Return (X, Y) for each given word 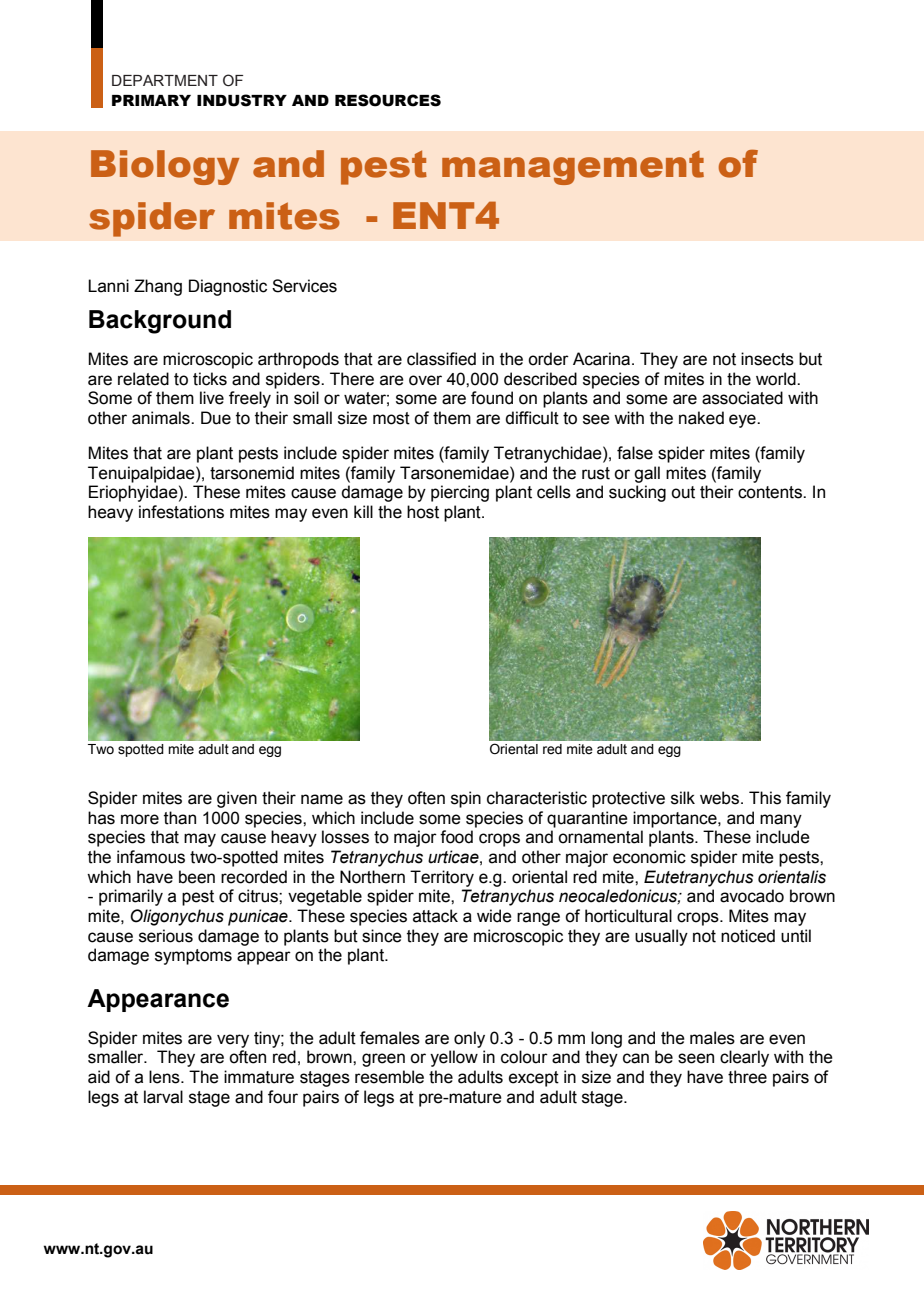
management (573, 168)
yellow (454, 1058)
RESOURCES (388, 100)
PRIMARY (151, 100)
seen (696, 1058)
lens (165, 1077)
